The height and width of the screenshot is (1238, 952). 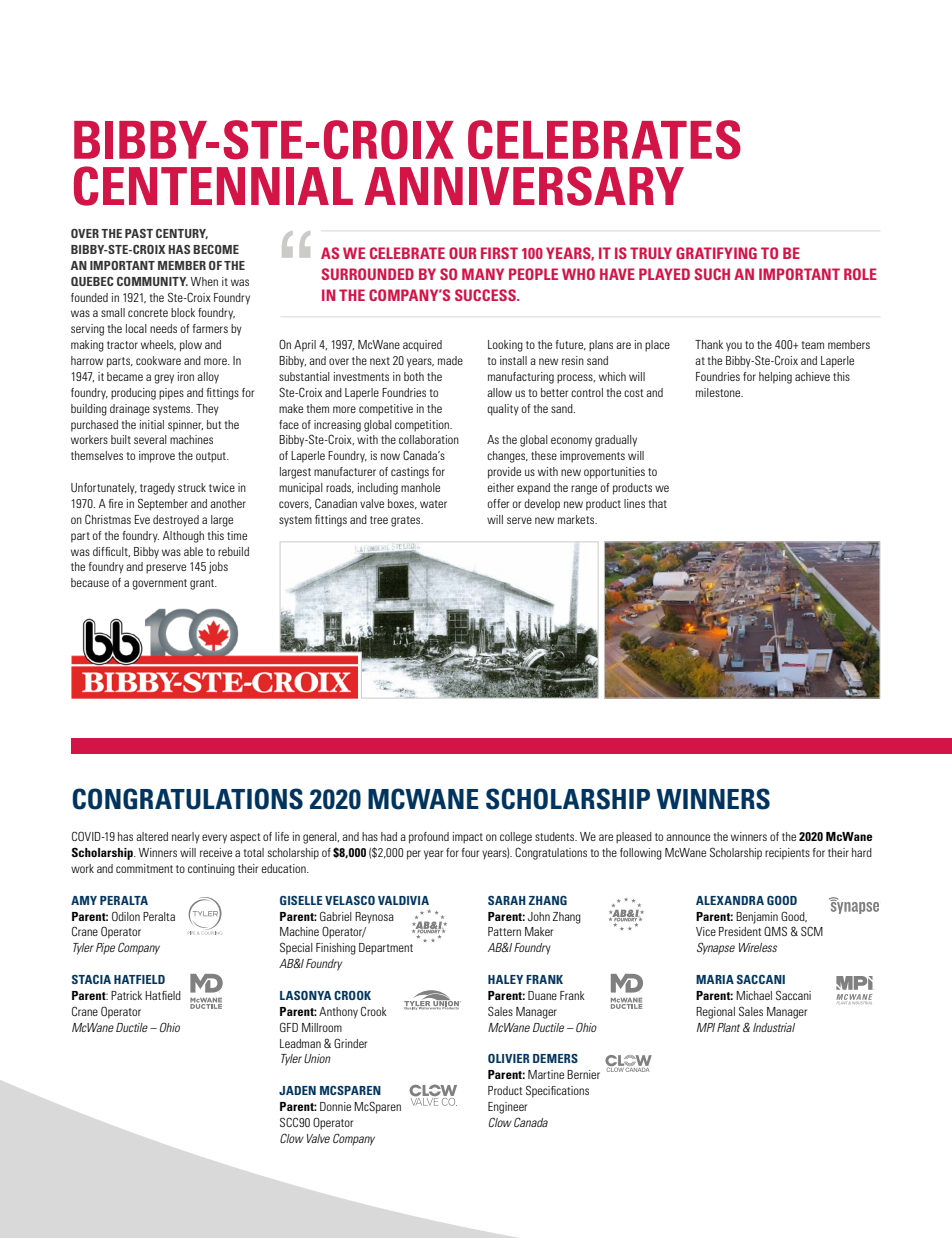 What do you see at coordinates (468, 838) in the screenshot?
I see `impact` at bounding box center [468, 838].
